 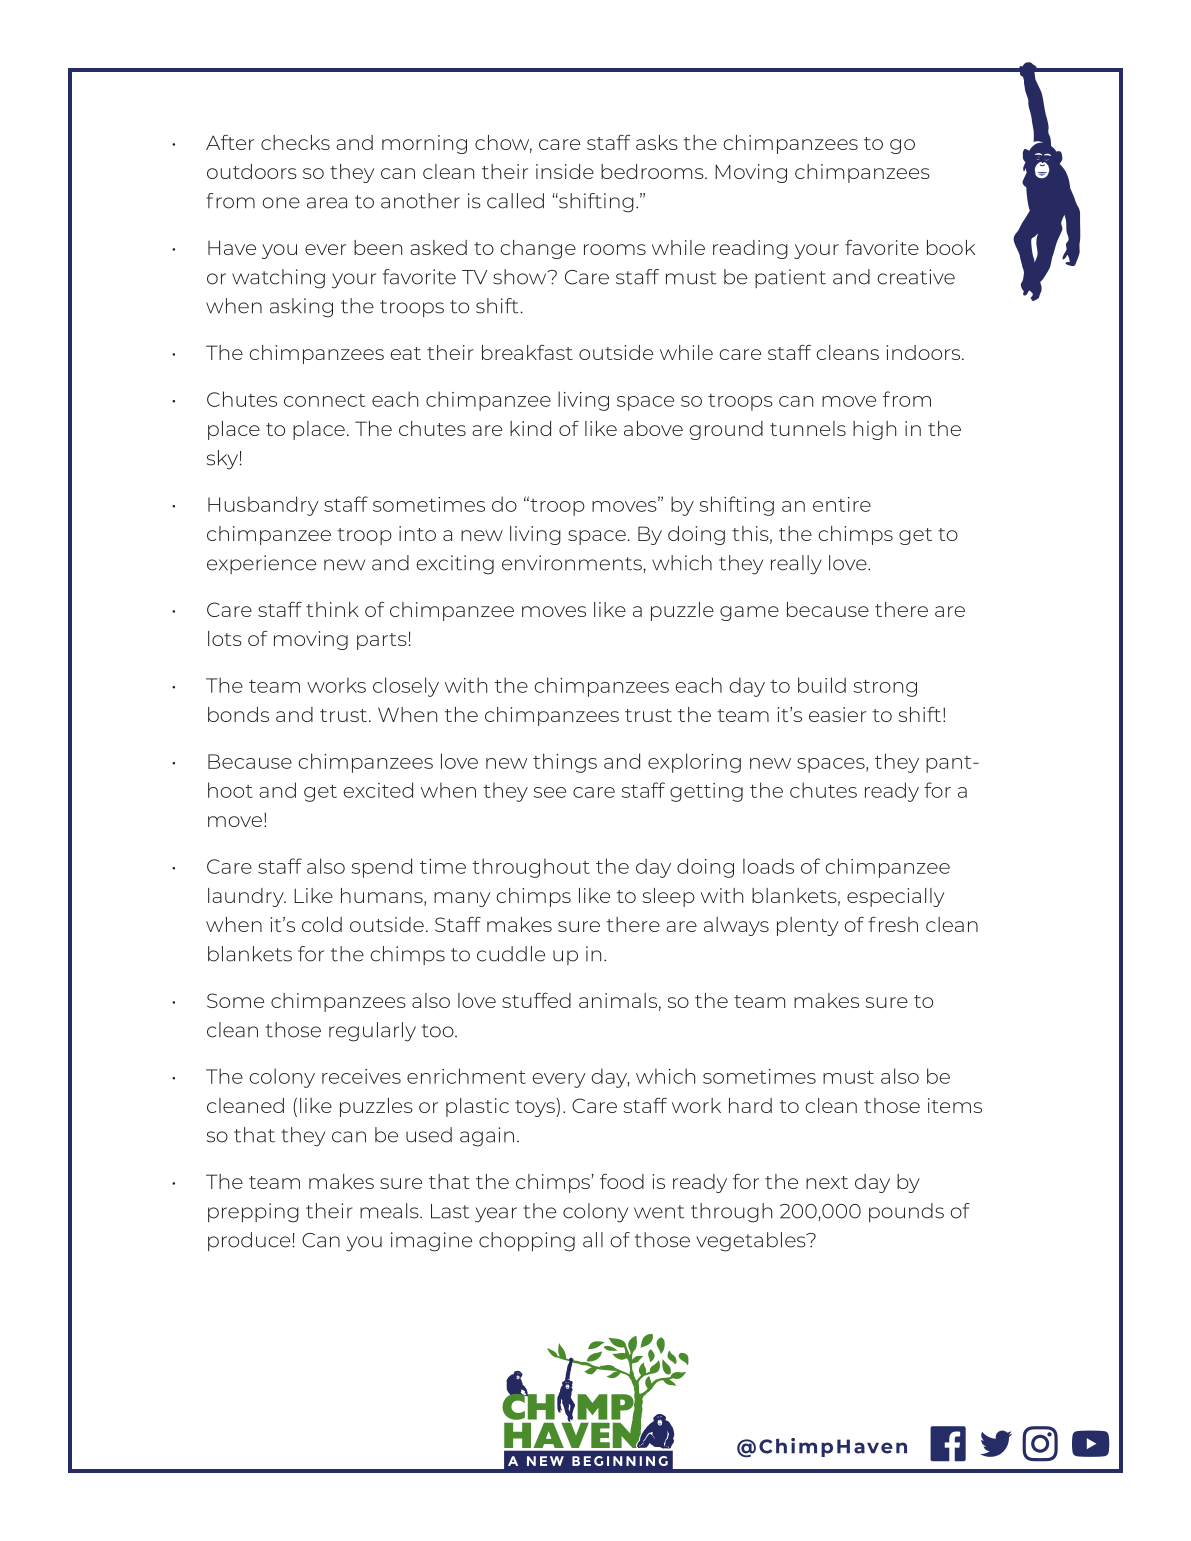 I want to click on inside, so click(x=565, y=171).
